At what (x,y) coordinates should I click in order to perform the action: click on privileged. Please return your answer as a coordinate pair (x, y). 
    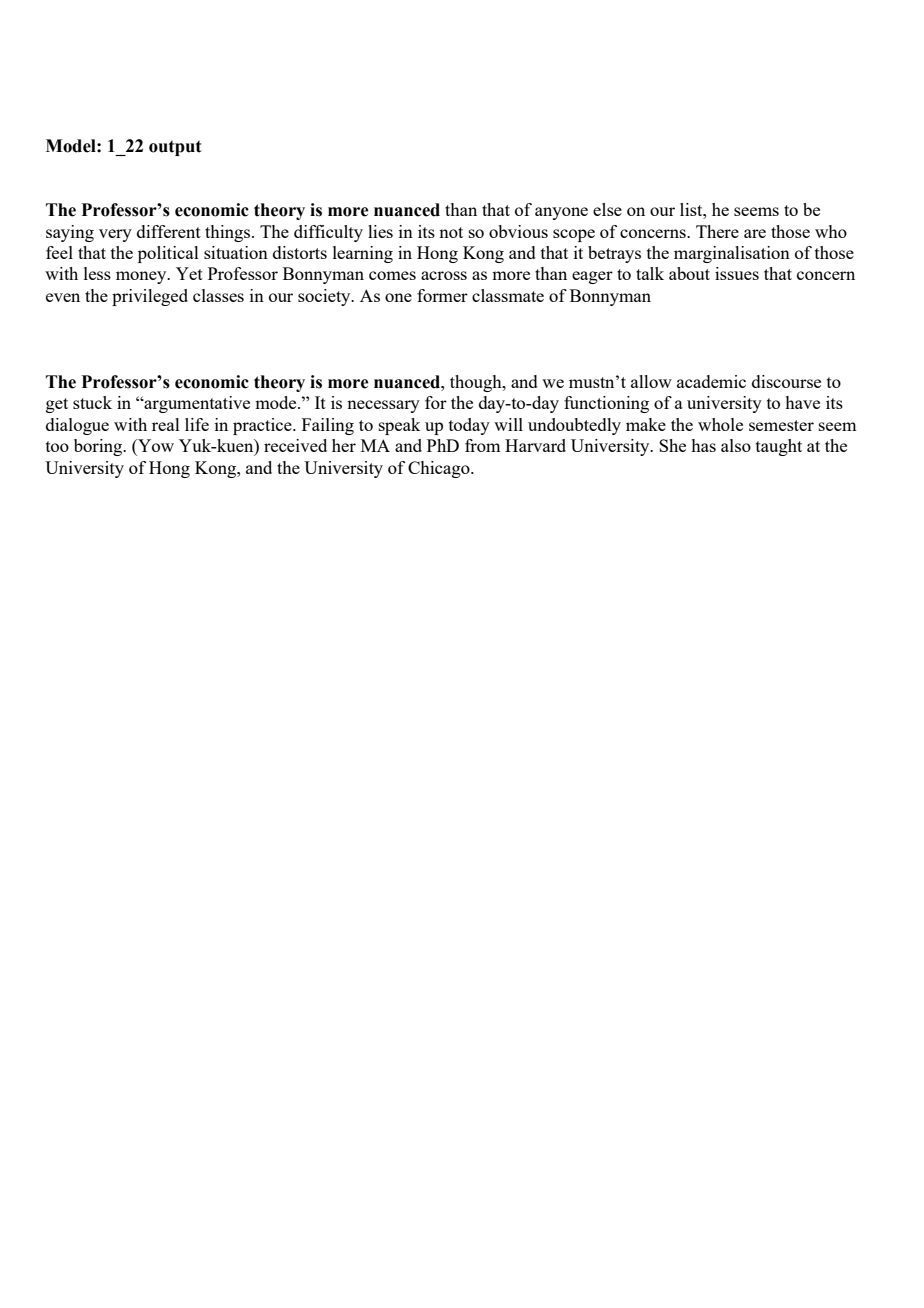
    Looking at the image, I should click on (150, 297).
